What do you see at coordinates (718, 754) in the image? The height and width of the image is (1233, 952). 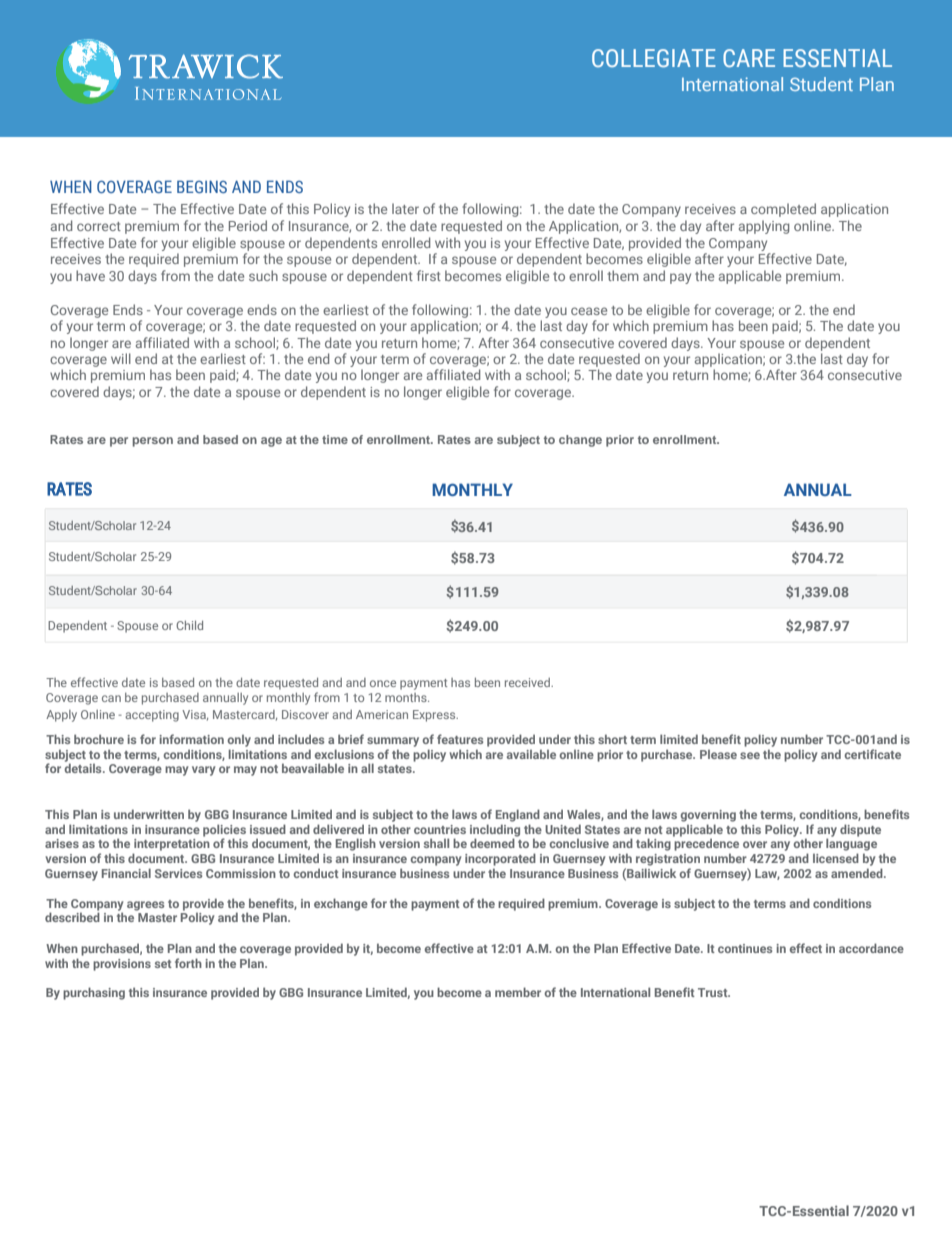 I see `Please` at bounding box center [718, 754].
